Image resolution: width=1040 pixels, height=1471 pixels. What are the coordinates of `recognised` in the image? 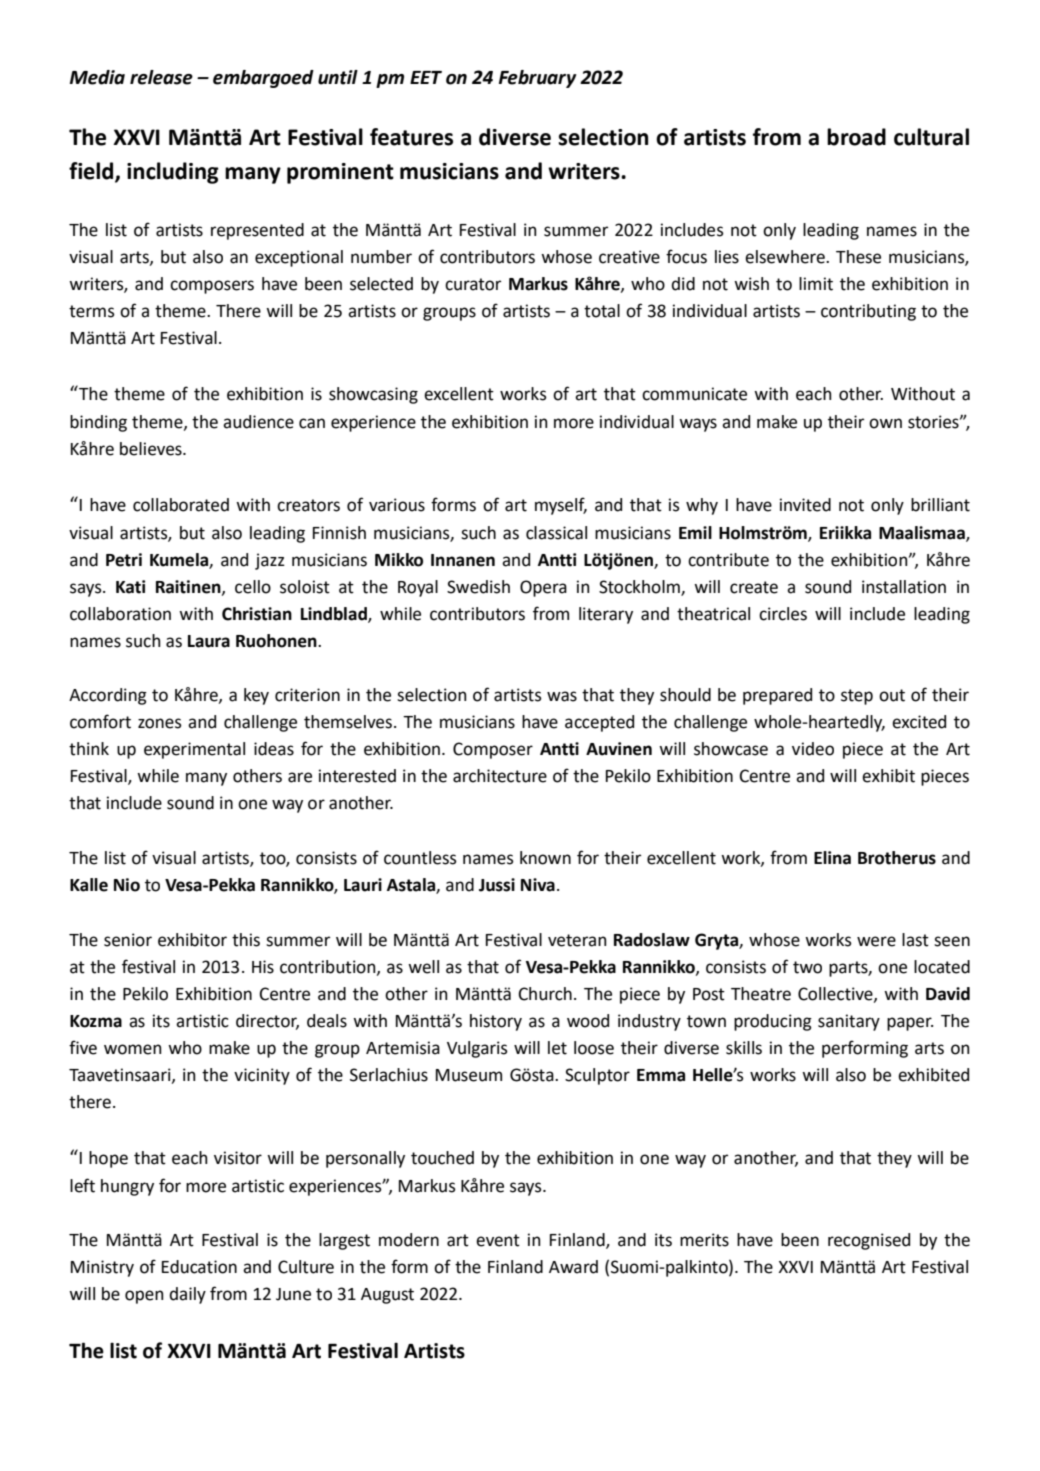 It's located at (869, 1241).
